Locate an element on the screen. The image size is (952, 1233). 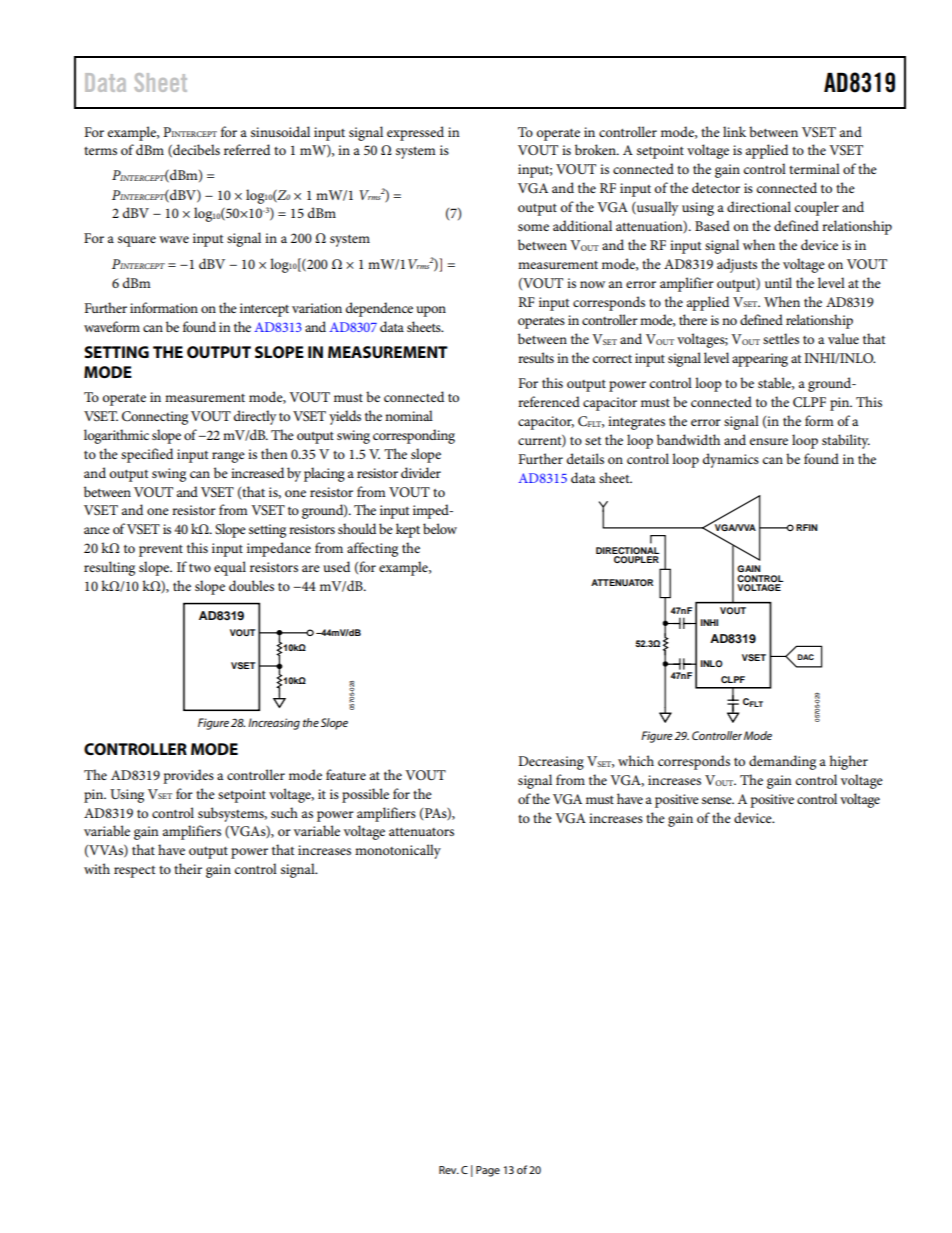
affecting is located at coordinates (372, 549).
